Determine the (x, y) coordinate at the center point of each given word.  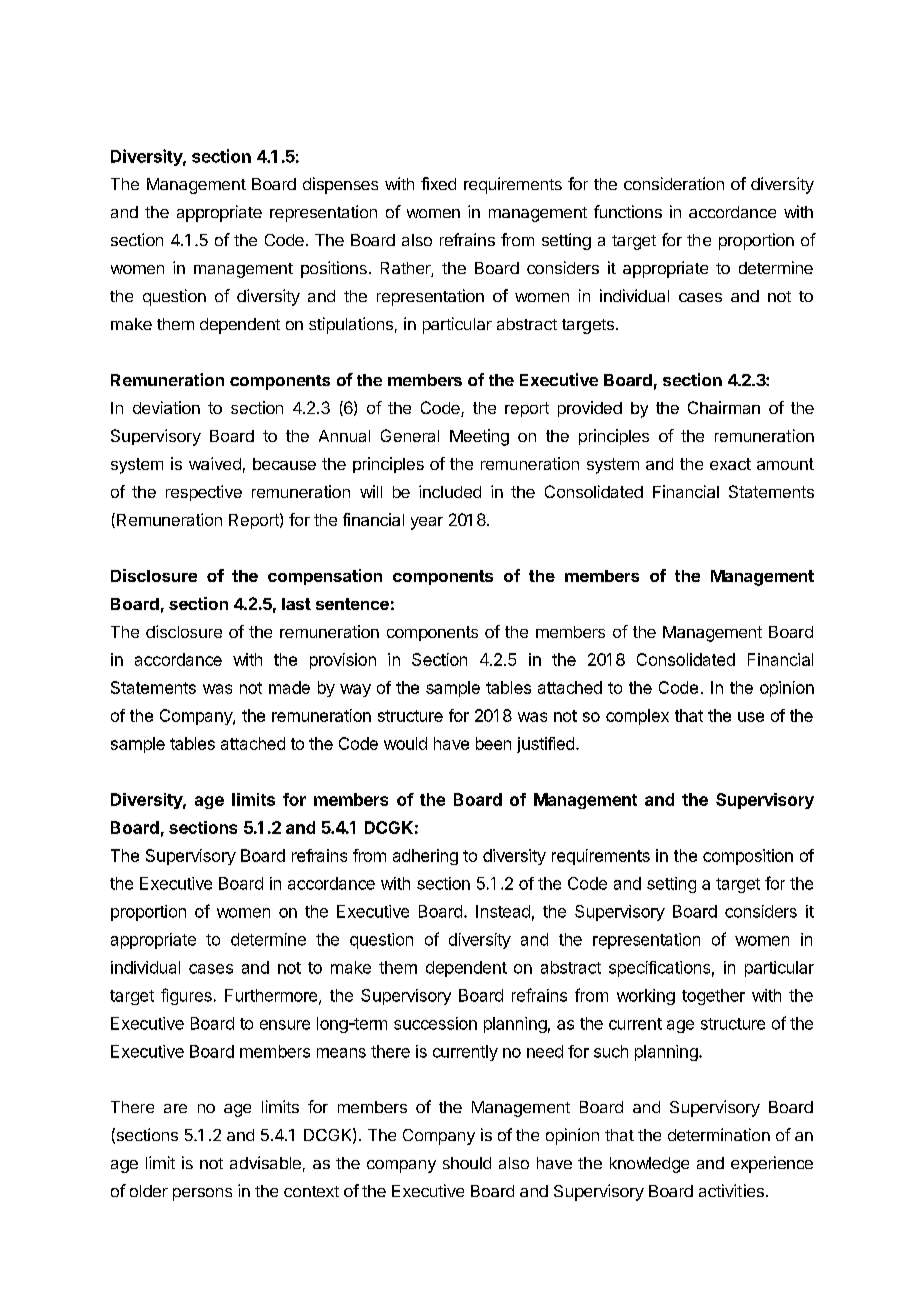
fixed (438, 183)
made (289, 687)
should (467, 1163)
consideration (674, 183)
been (493, 743)
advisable (265, 1162)
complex (637, 717)
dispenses (340, 185)
